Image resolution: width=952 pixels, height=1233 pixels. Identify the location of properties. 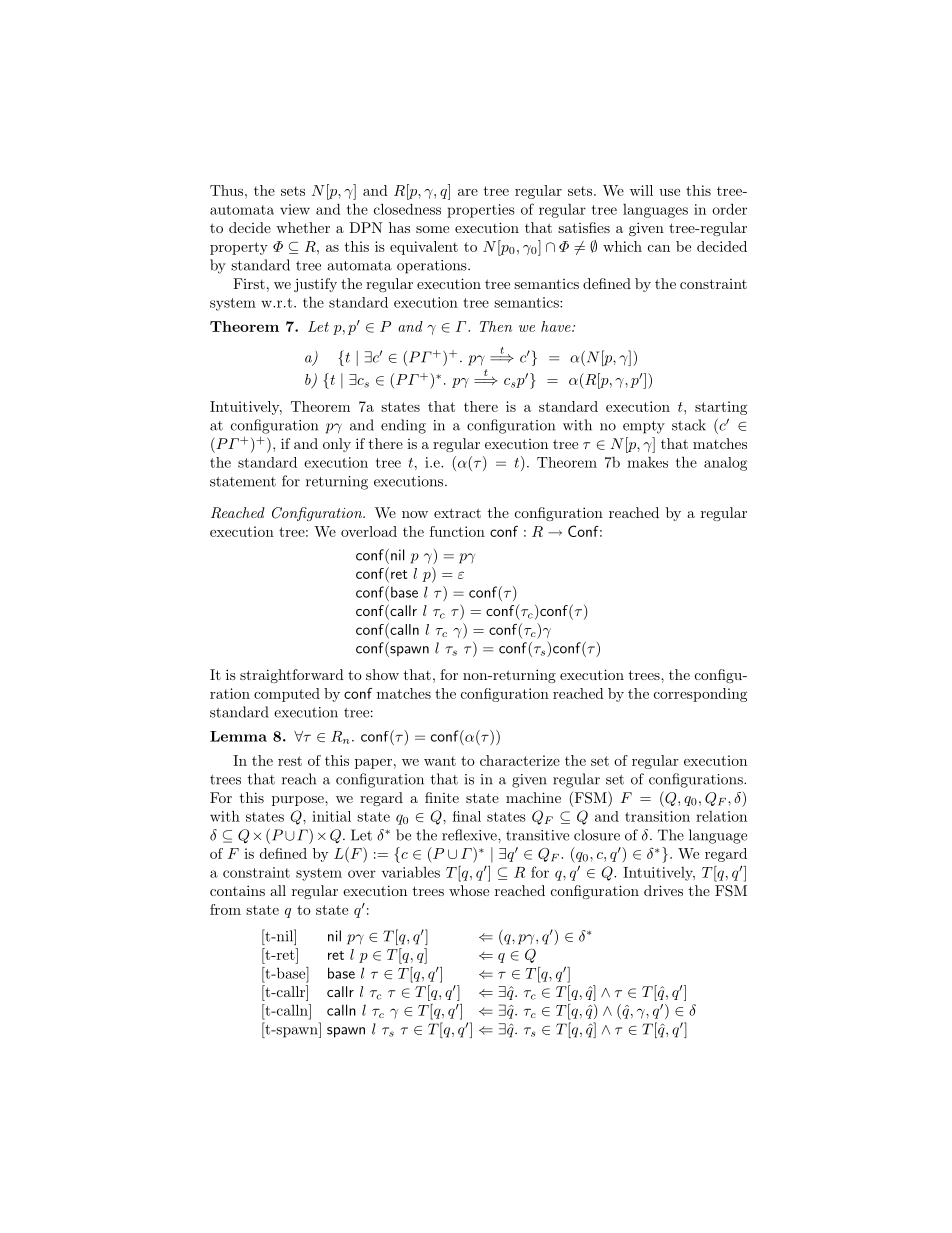
(481, 211).
